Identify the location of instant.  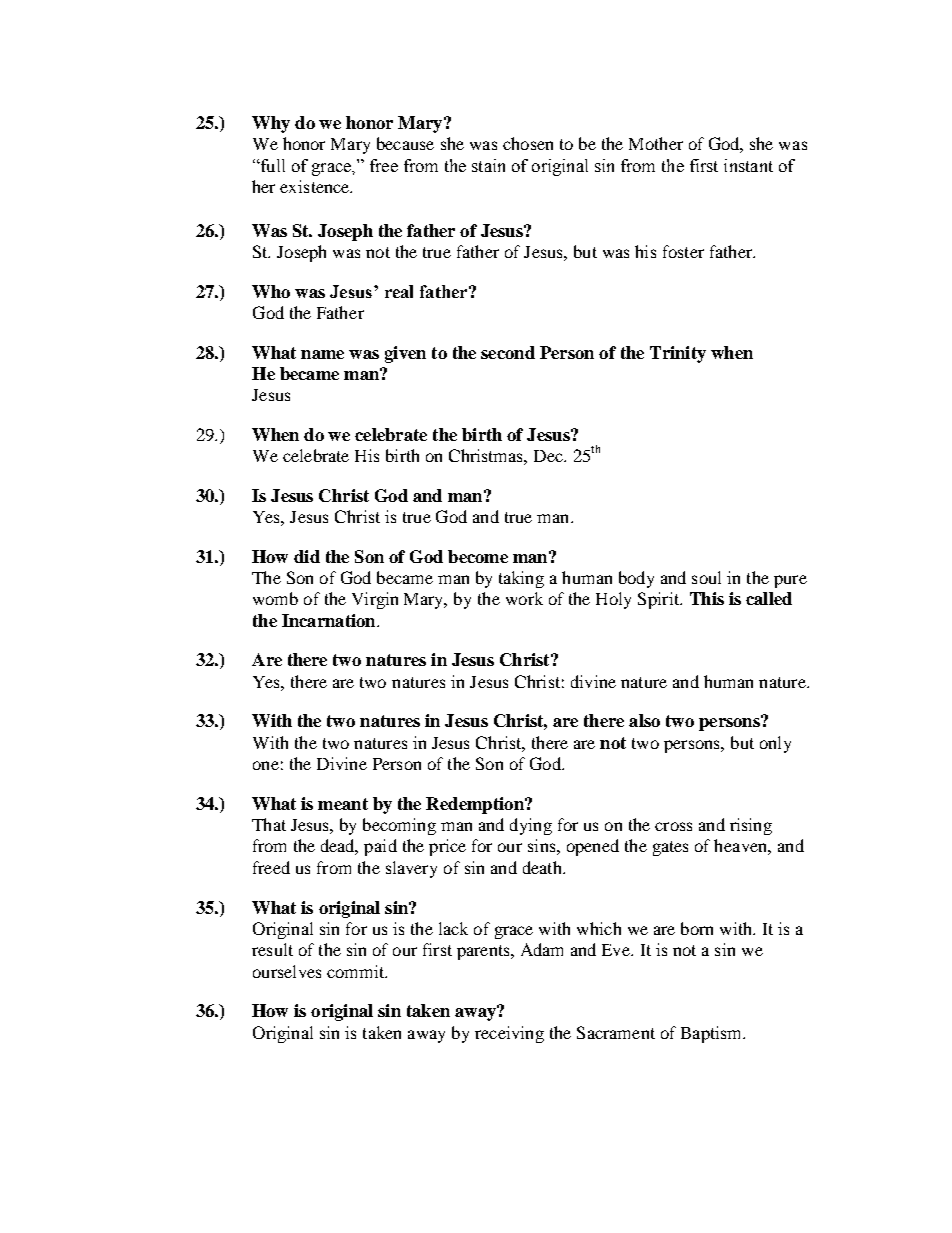
(748, 165).
